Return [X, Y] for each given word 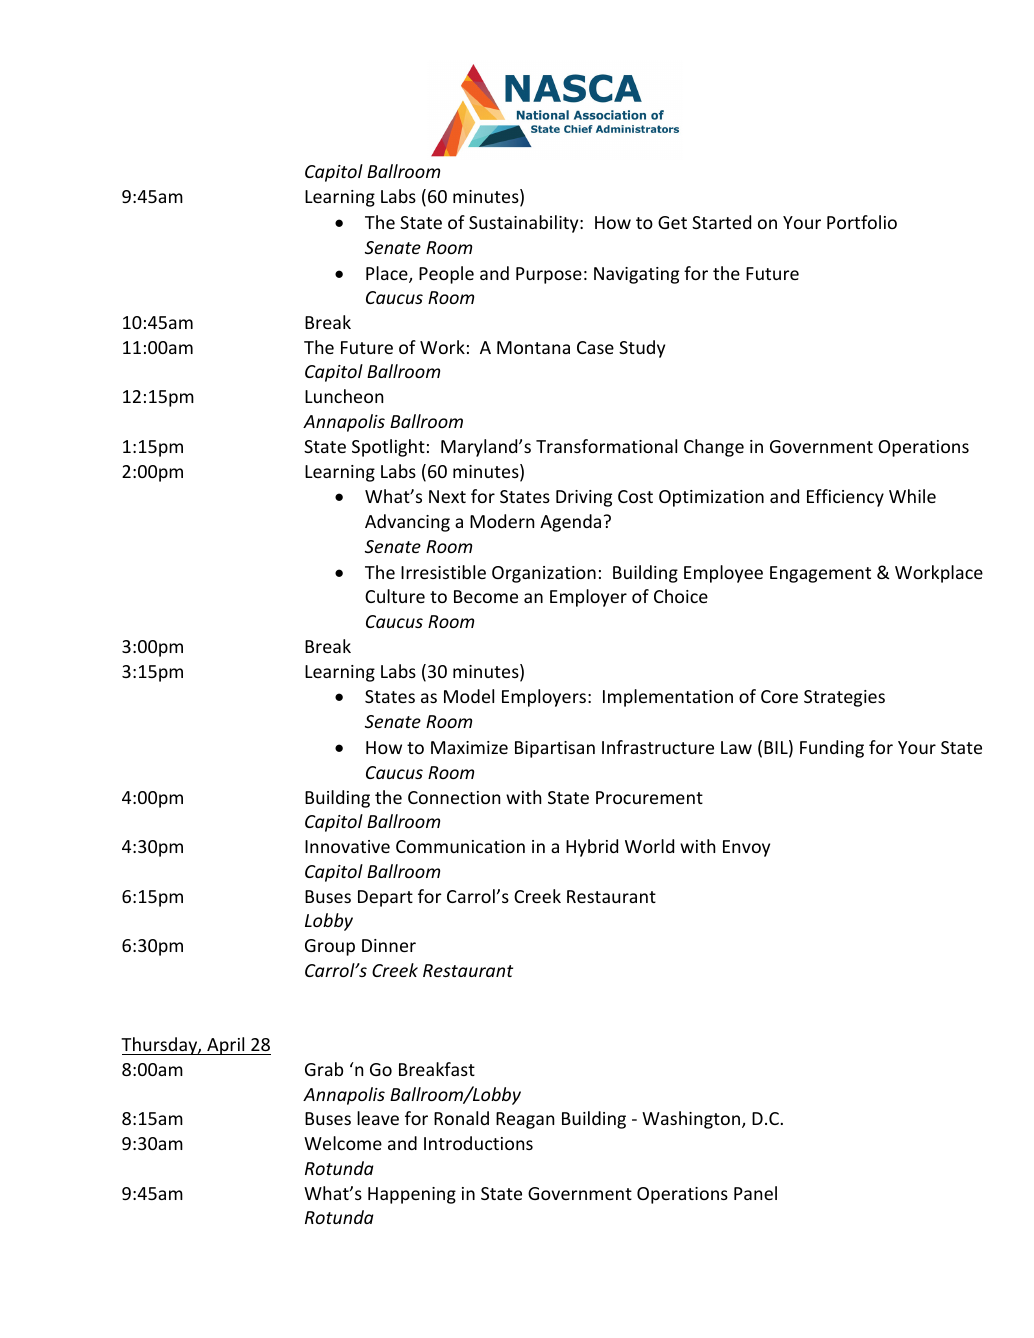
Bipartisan [555, 749]
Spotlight [388, 448]
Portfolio [862, 222]
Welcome [343, 1143]
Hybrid [592, 848]
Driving [584, 498]
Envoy [746, 848]
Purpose [549, 275]
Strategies [844, 698]
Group [330, 947]
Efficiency [845, 498]
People [446, 275]
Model [469, 696]
